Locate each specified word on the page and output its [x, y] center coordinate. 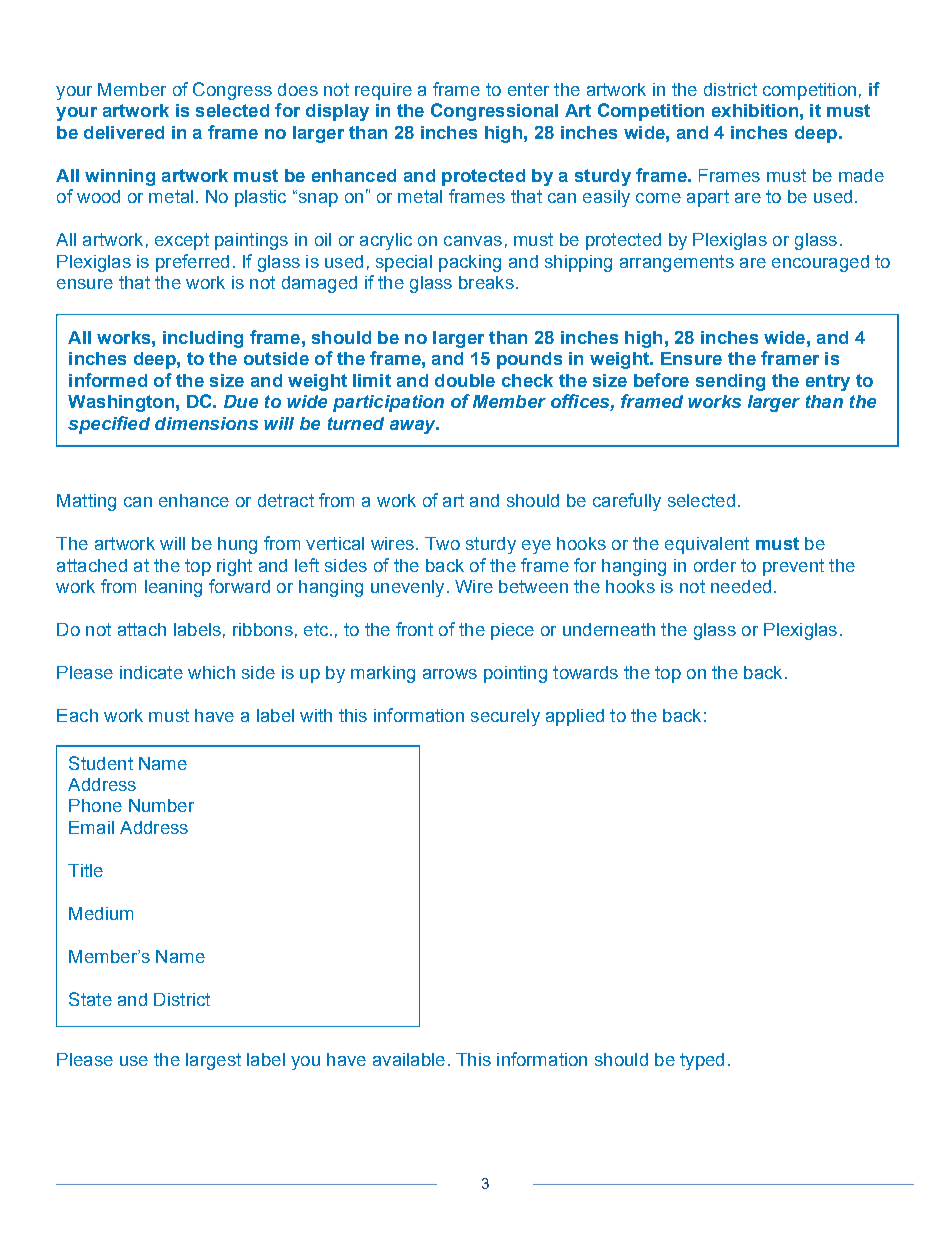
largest [213, 1061]
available [409, 1059]
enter [528, 89]
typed [702, 1061]
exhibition [755, 110]
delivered [124, 132]
